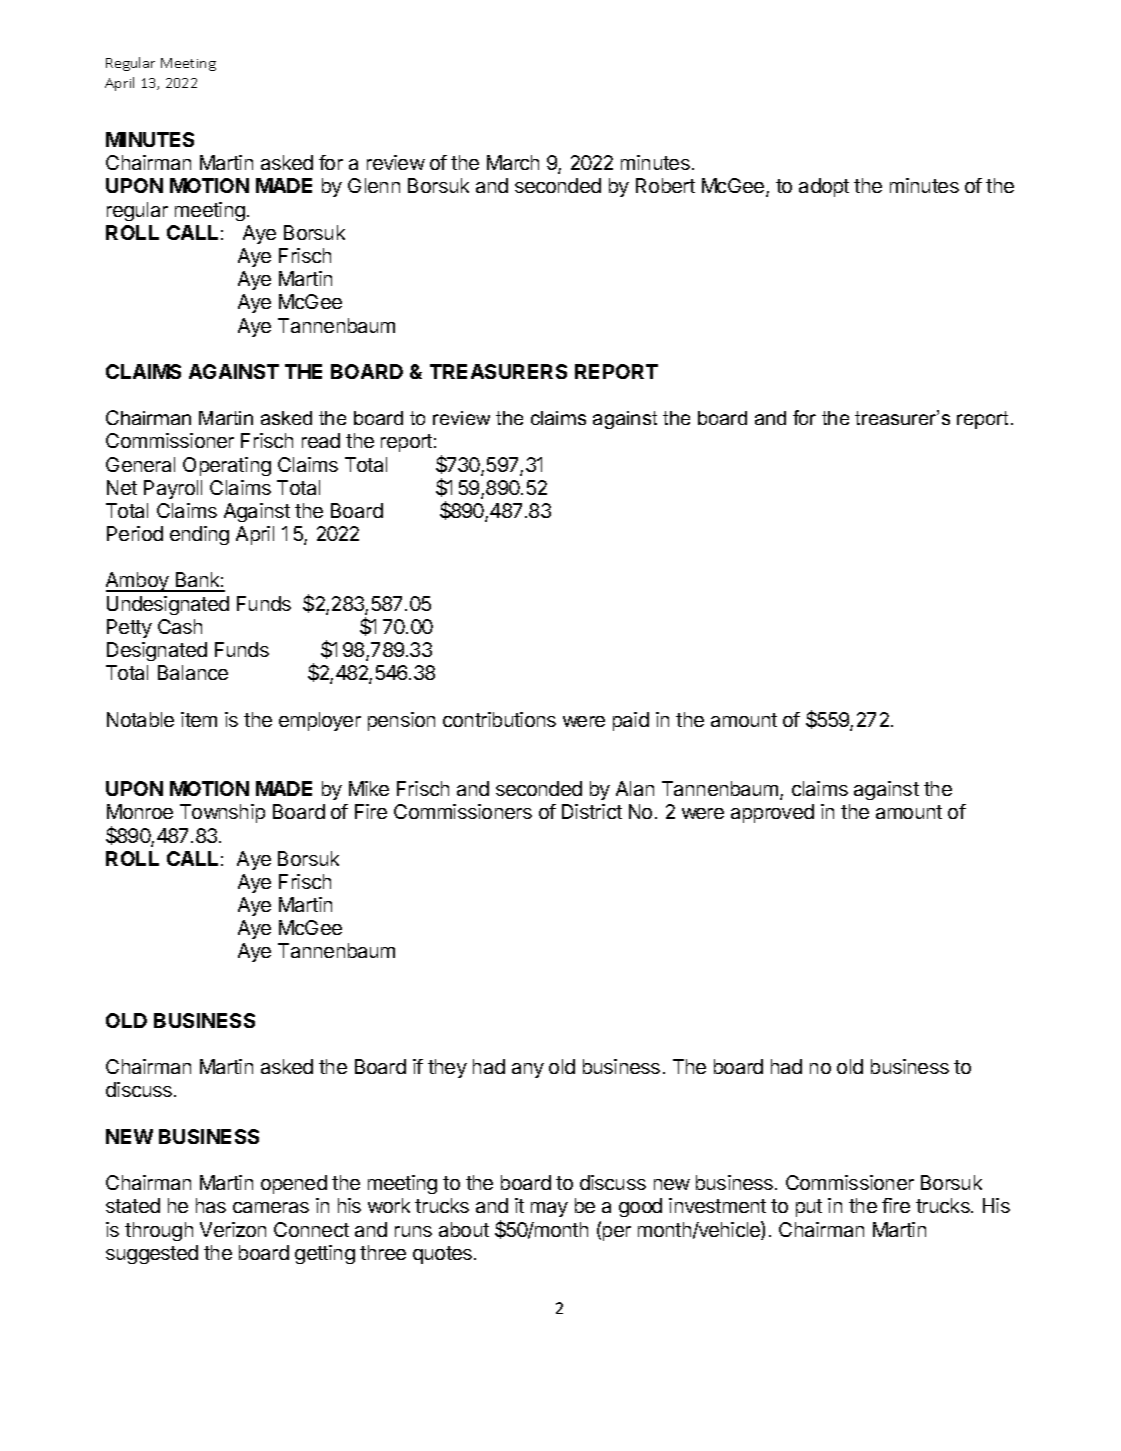 This screenshot has width=1121, height=1451. What do you see at coordinates (631, 721) in the screenshot?
I see `paid` at bounding box center [631, 721].
